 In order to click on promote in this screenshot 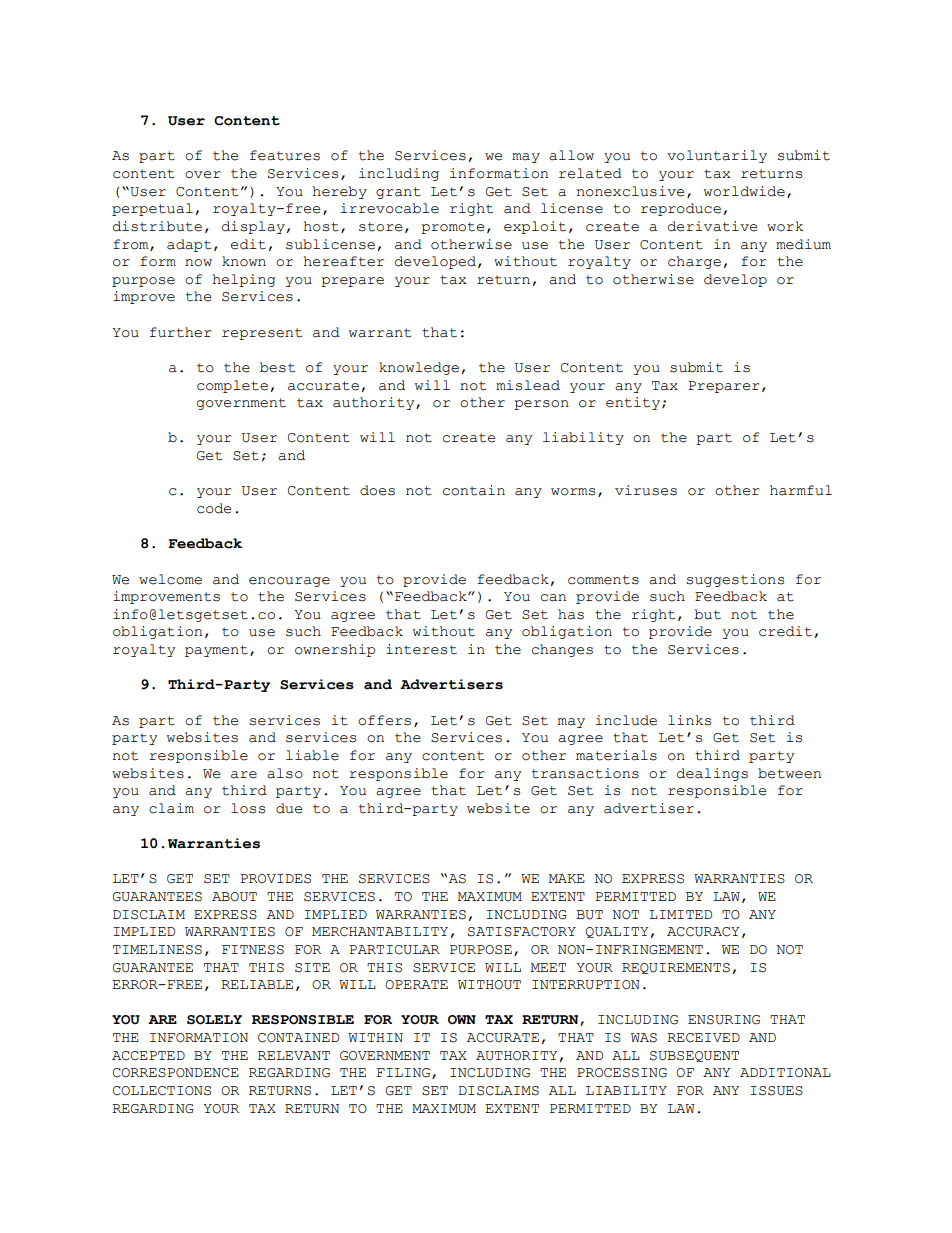, I will do `click(452, 228)`.
